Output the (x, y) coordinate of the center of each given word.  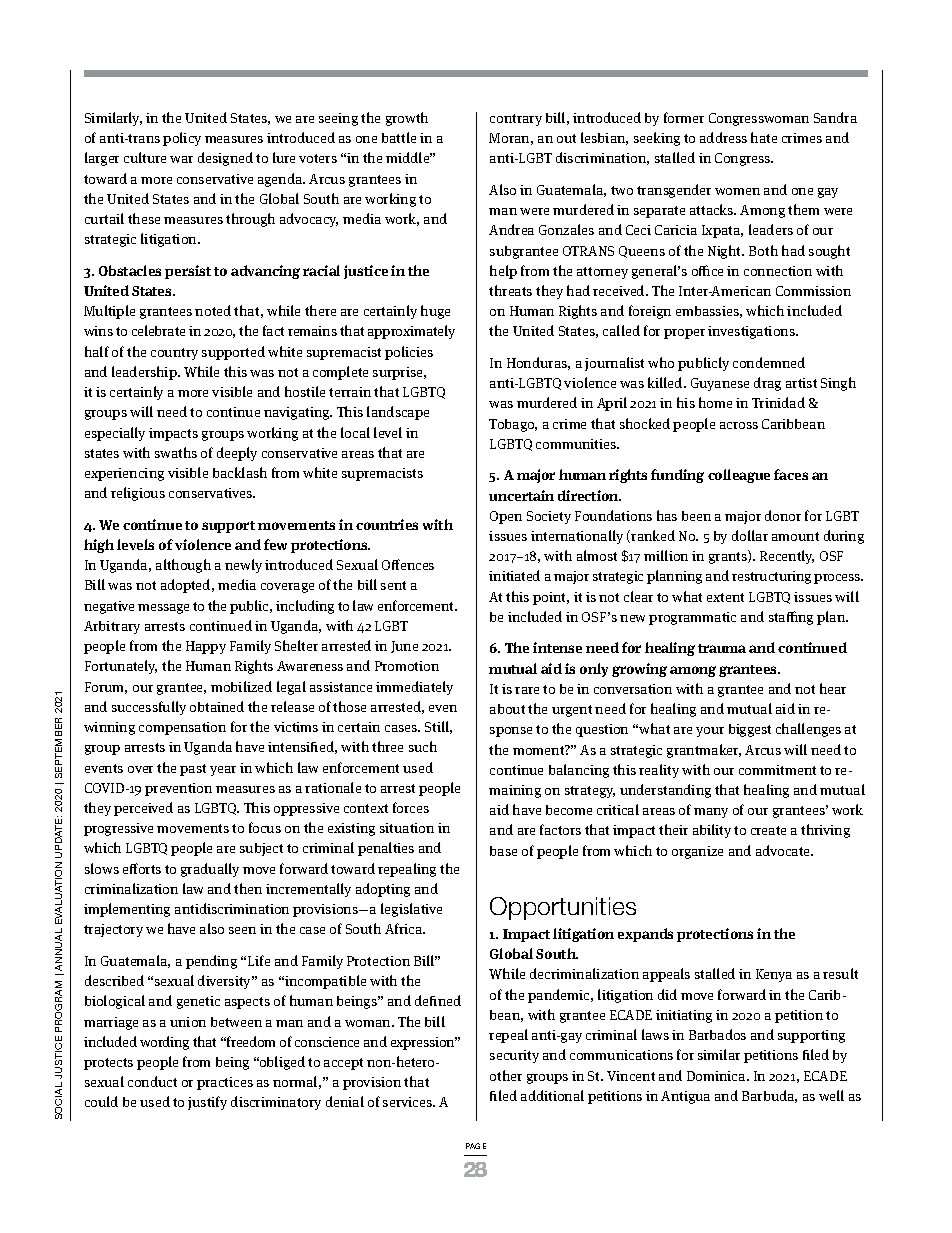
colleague (739, 476)
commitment (777, 770)
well (831, 1095)
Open (506, 517)
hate (764, 137)
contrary (516, 120)
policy (182, 139)
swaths (176, 452)
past (193, 770)
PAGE (476, 1146)
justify (207, 1103)
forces (411, 807)
